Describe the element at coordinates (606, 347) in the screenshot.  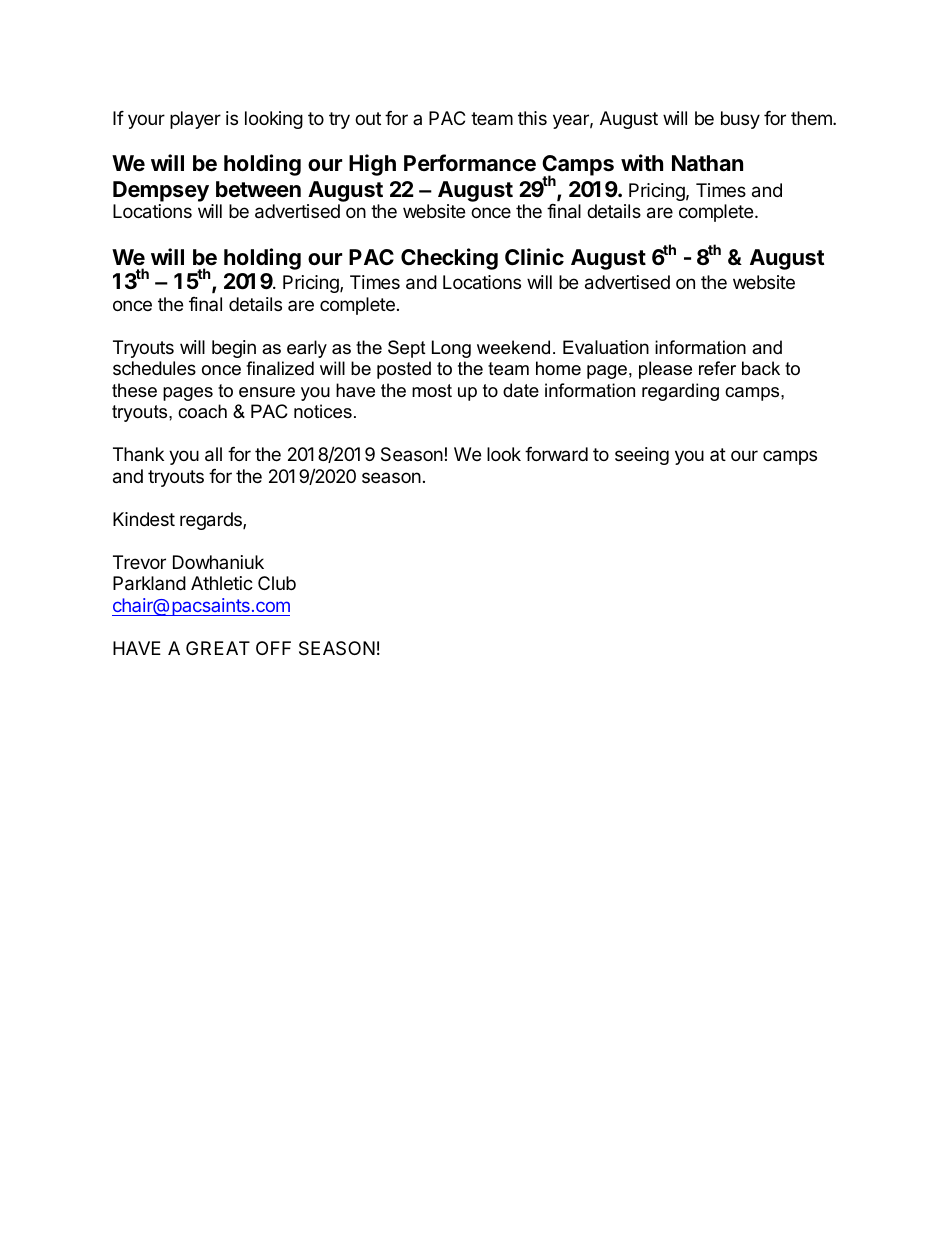
I see `Evaluation` at that location.
